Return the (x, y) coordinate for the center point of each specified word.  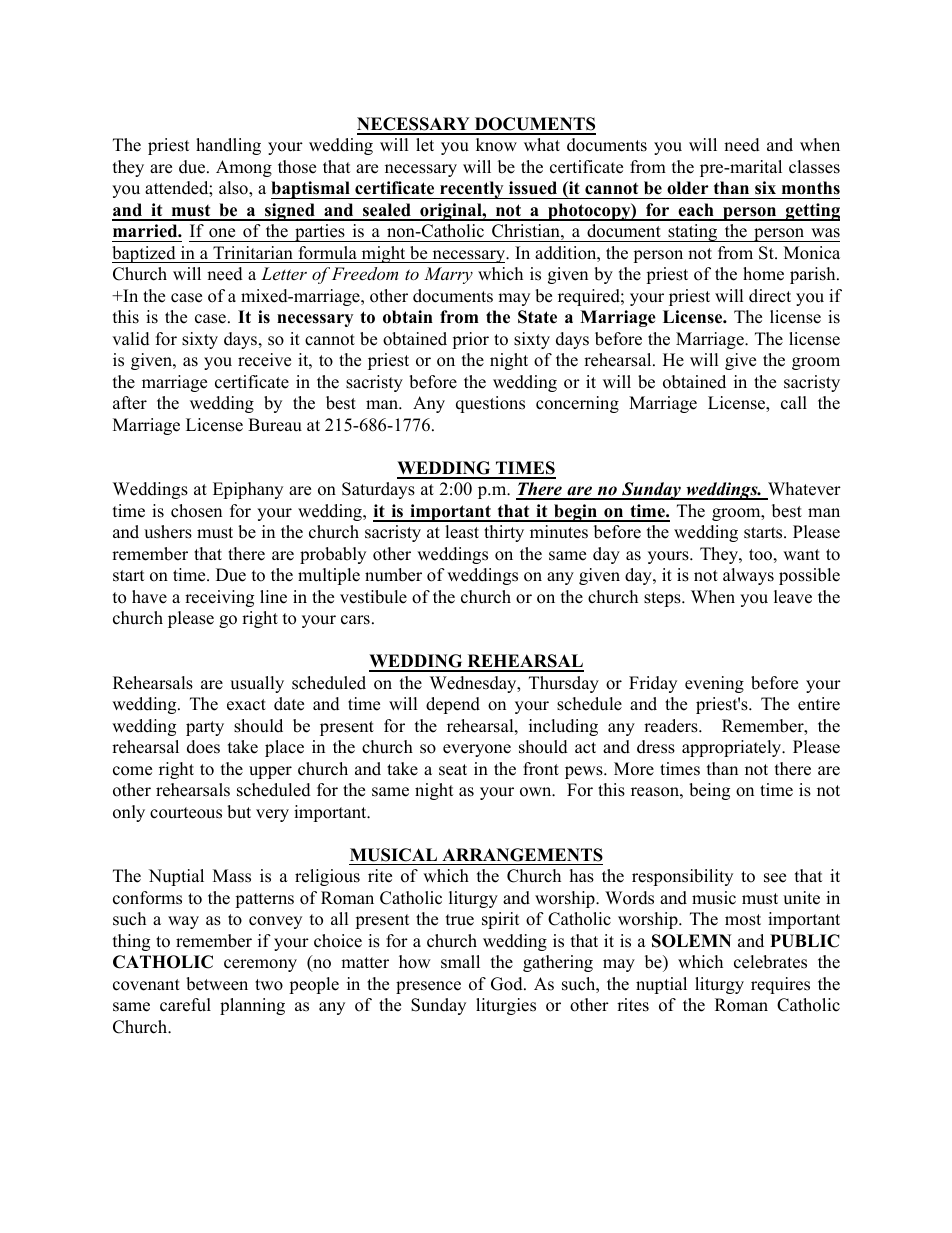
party (205, 728)
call (794, 403)
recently (472, 190)
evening (714, 684)
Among (244, 168)
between (217, 984)
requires (780, 985)
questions (490, 404)
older (688, 188)
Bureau (275, 425)
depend (453, 705)
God (508, 984)
